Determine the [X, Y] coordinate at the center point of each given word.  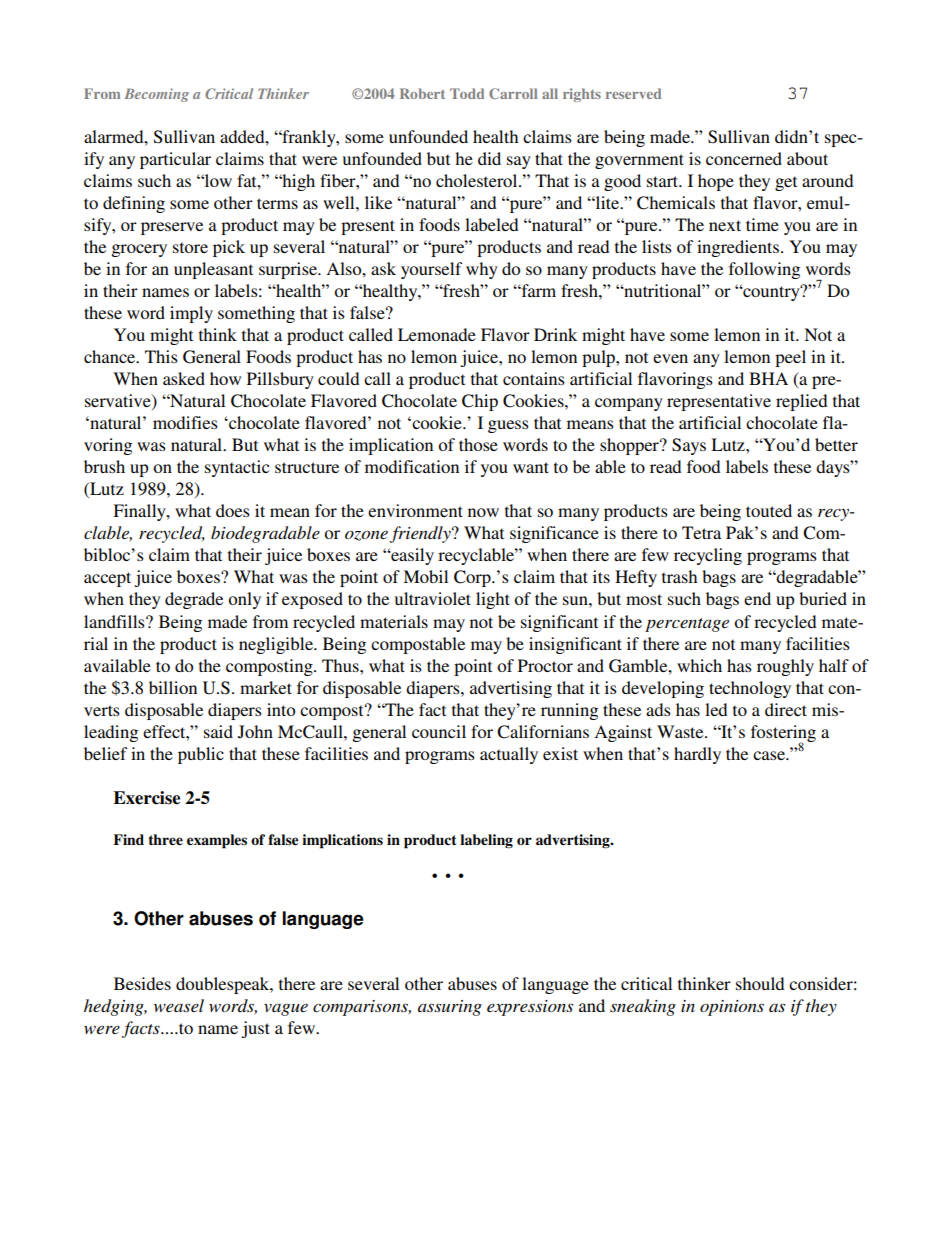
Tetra [701, 532]
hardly [697, 755]
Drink [555, 334]
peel [790, 358]
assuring [450, 1008]
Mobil [425, 576]
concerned [744, 158]
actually [509, 755]
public [201, 755]
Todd [467, 93]
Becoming [156, 95]
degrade [194, 600]
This [161, 356]
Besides [142, 983]
